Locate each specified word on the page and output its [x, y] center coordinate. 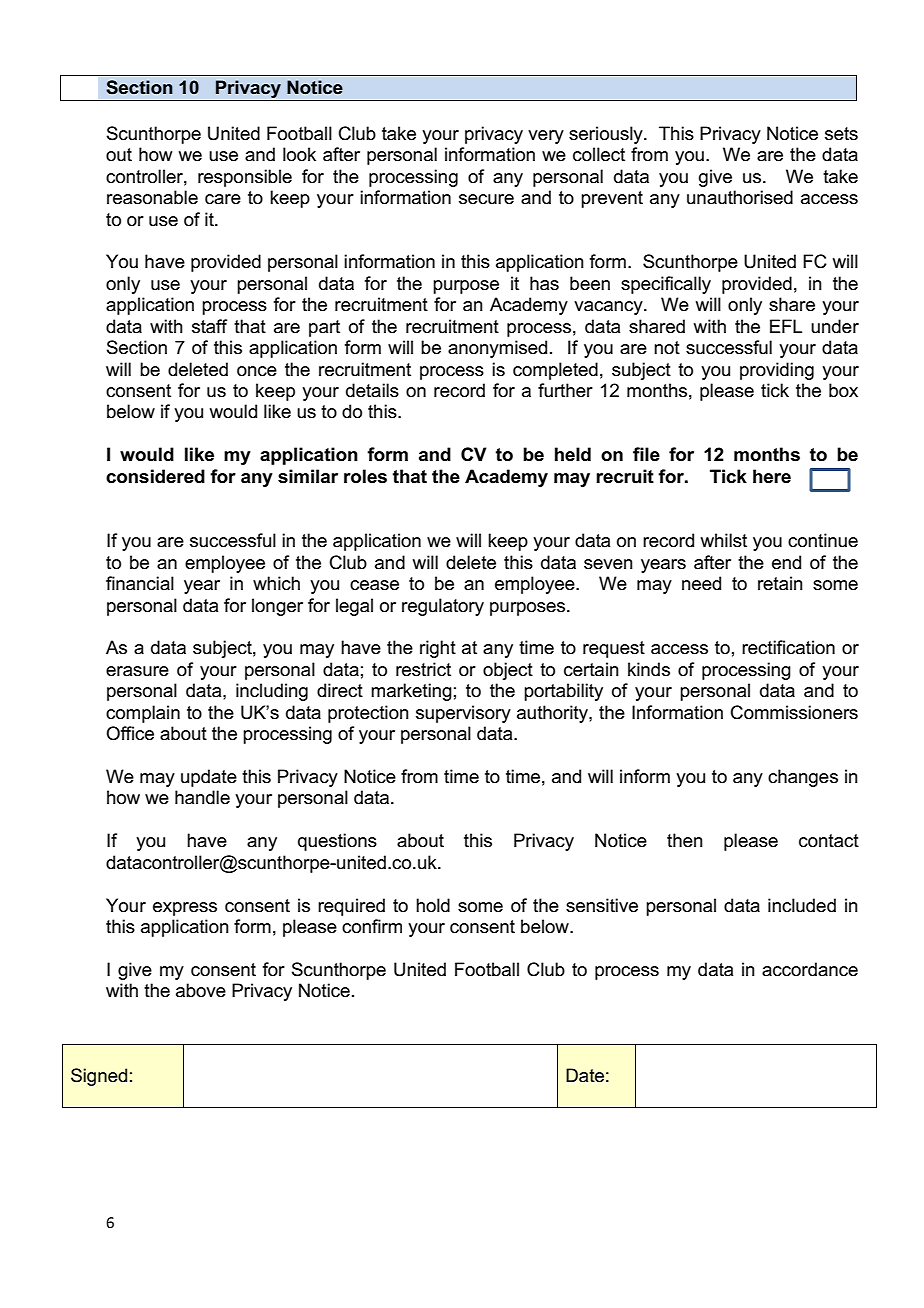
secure [486, 199]
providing [777, 371]
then [685, 840]
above [201, 990]
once [257, 371]
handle [202, 797]
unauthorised [740, 197]
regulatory [443, 607]
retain [780, 583]
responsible [245, 178]
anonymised [497, 349]
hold [433, 905]
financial [140, 583]
